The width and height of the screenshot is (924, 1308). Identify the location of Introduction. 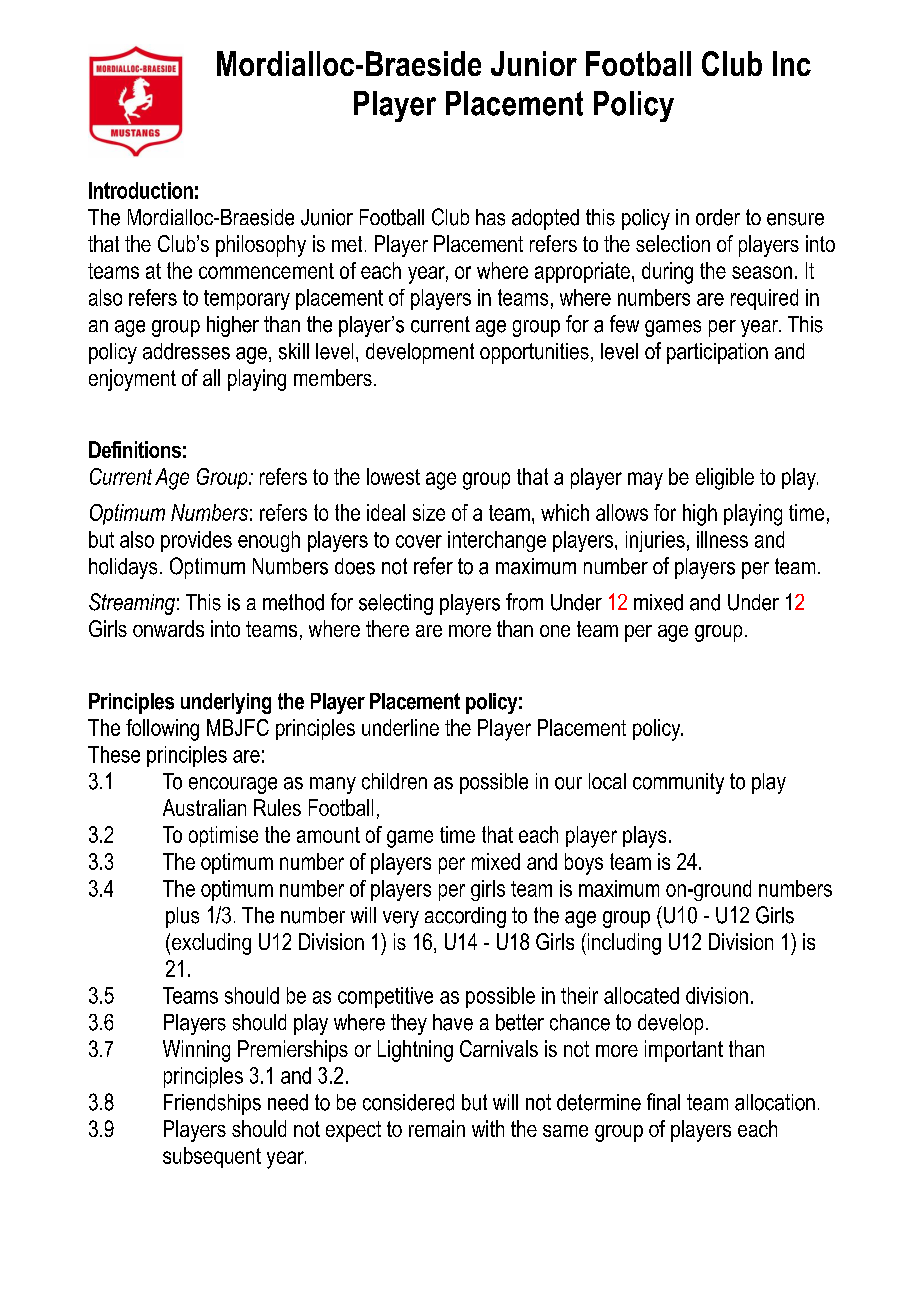
(141, 190).
